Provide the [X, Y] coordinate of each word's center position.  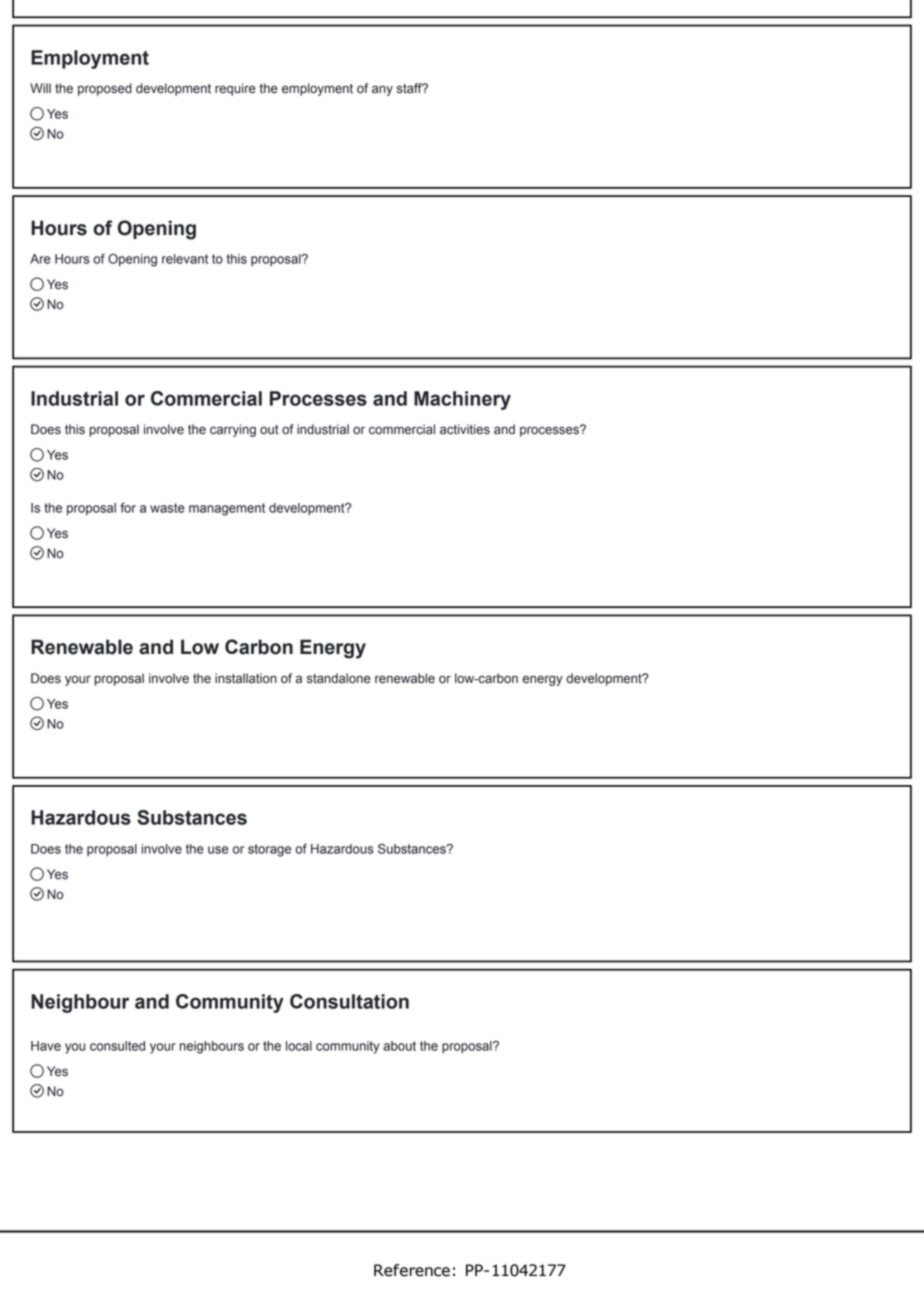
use [218, 850]
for [128, 507]
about [399, 1046]
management [227, 509]
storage [269, 850]
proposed [105, 89]
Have [46, 1046]
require [235, 89]
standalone [339, 678]
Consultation [349, 1001]
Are [40, 259]
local [299, 1046]
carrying [233, 430]
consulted [117, 1046]
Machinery [462, 400]
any [382, 90]
